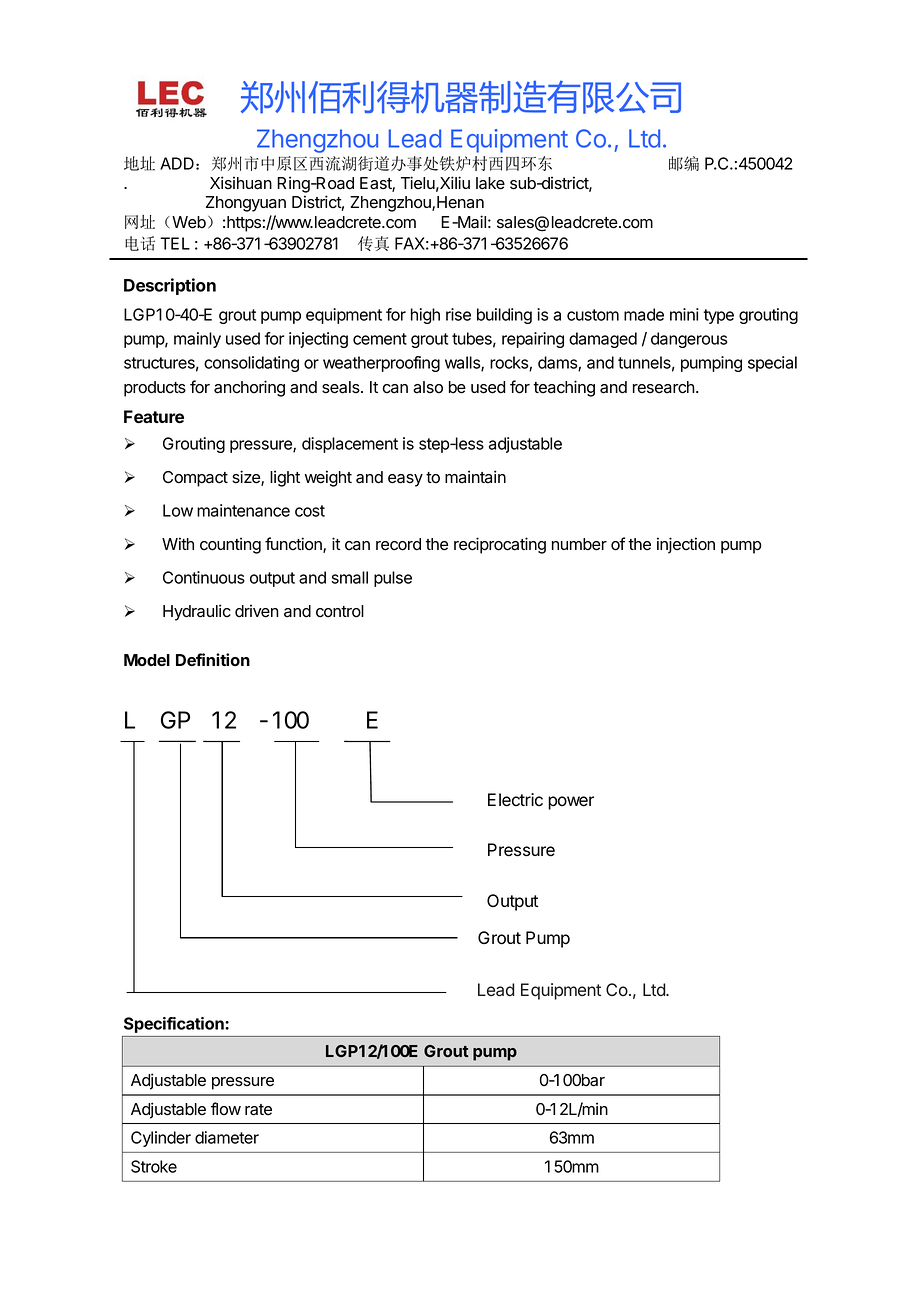 The height and width of the page is (1308, 924). What do you see at coordinates (175, 243) in the page?
I see `TEL` at bounding box center [175, 243].
